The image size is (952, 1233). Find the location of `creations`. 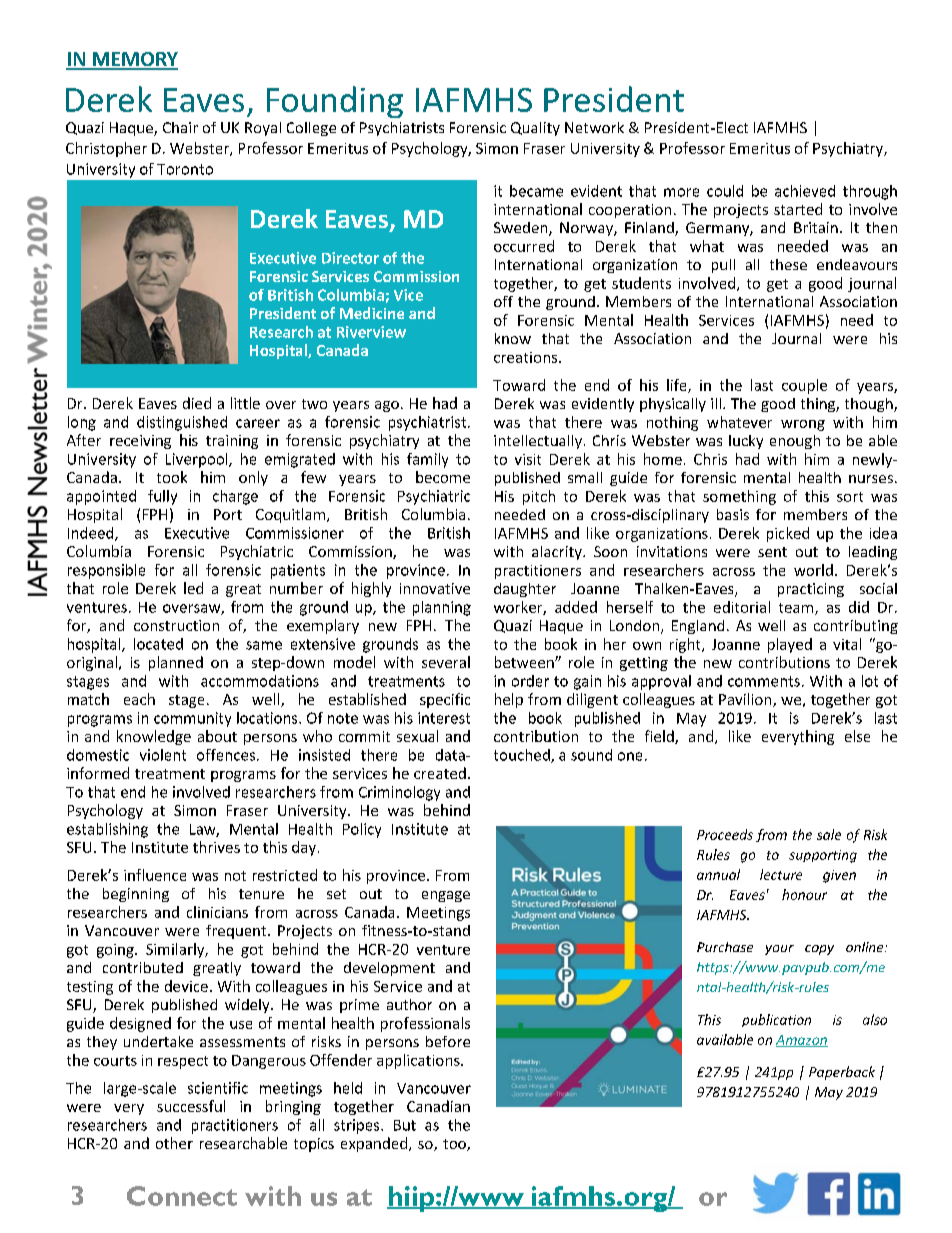

creations is located at coordinates (527, 357).
